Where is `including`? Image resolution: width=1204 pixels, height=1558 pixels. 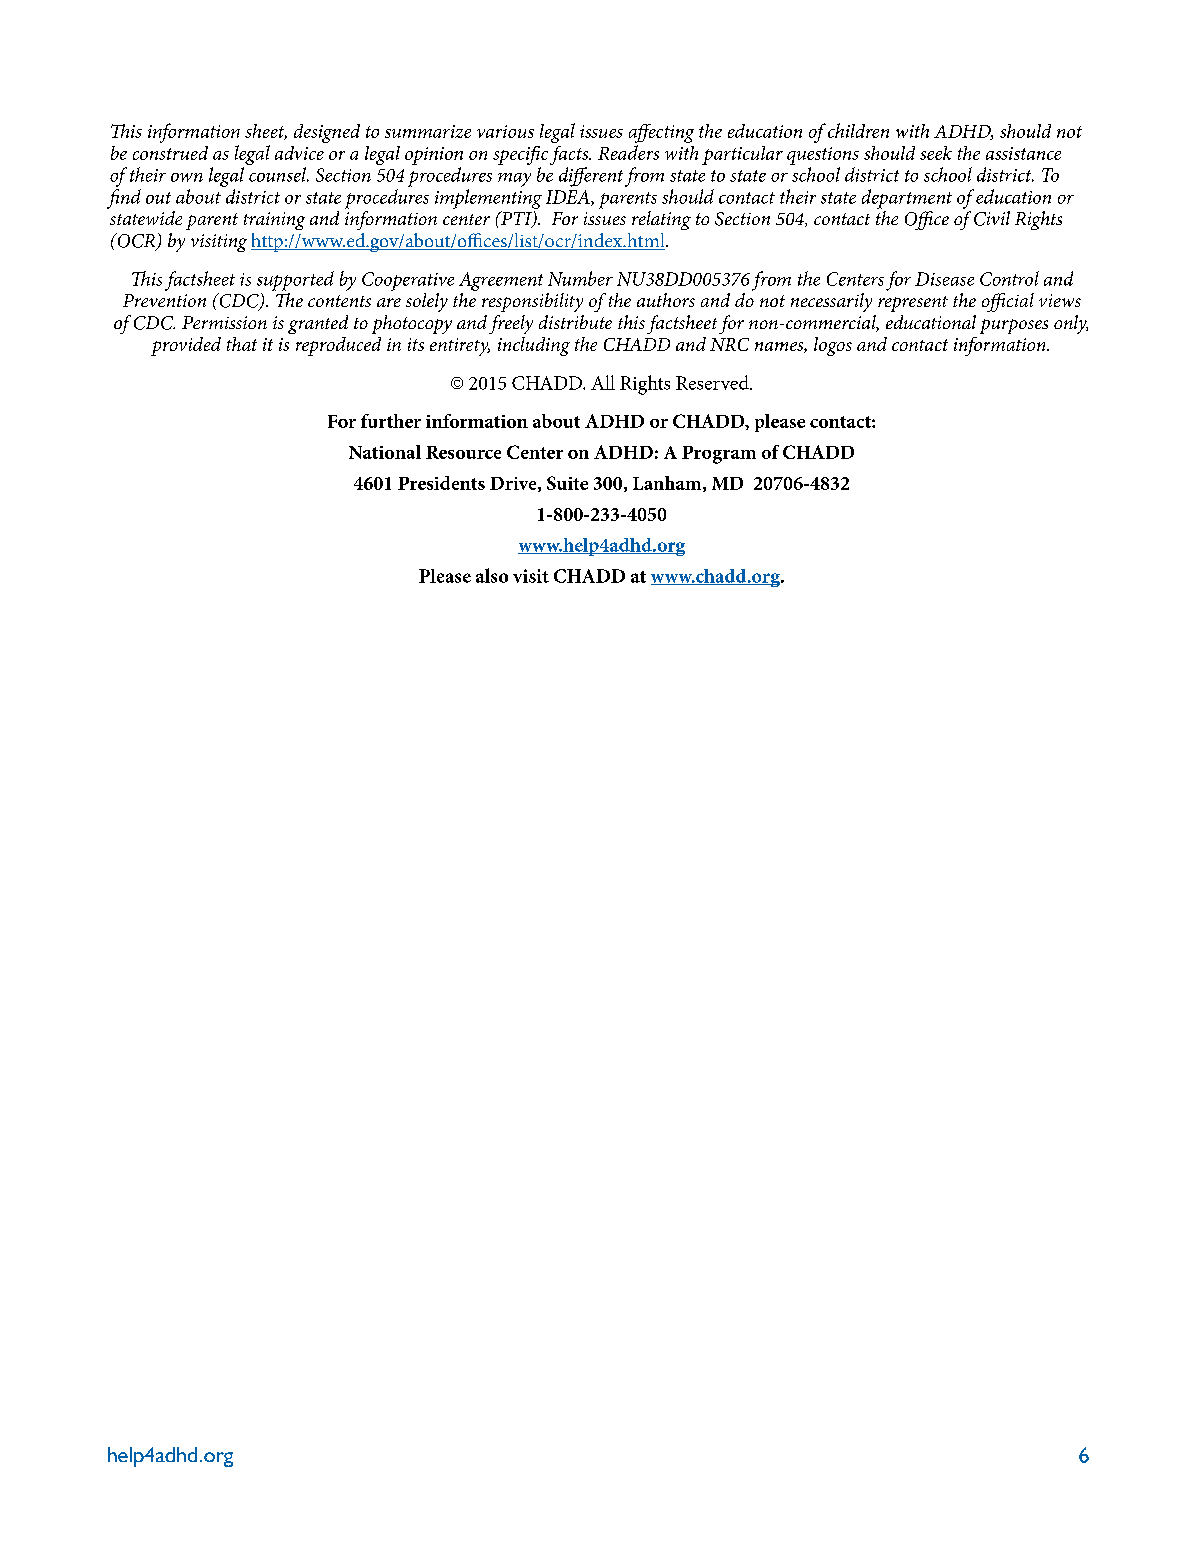
including is located at coordinates (534, 346).
